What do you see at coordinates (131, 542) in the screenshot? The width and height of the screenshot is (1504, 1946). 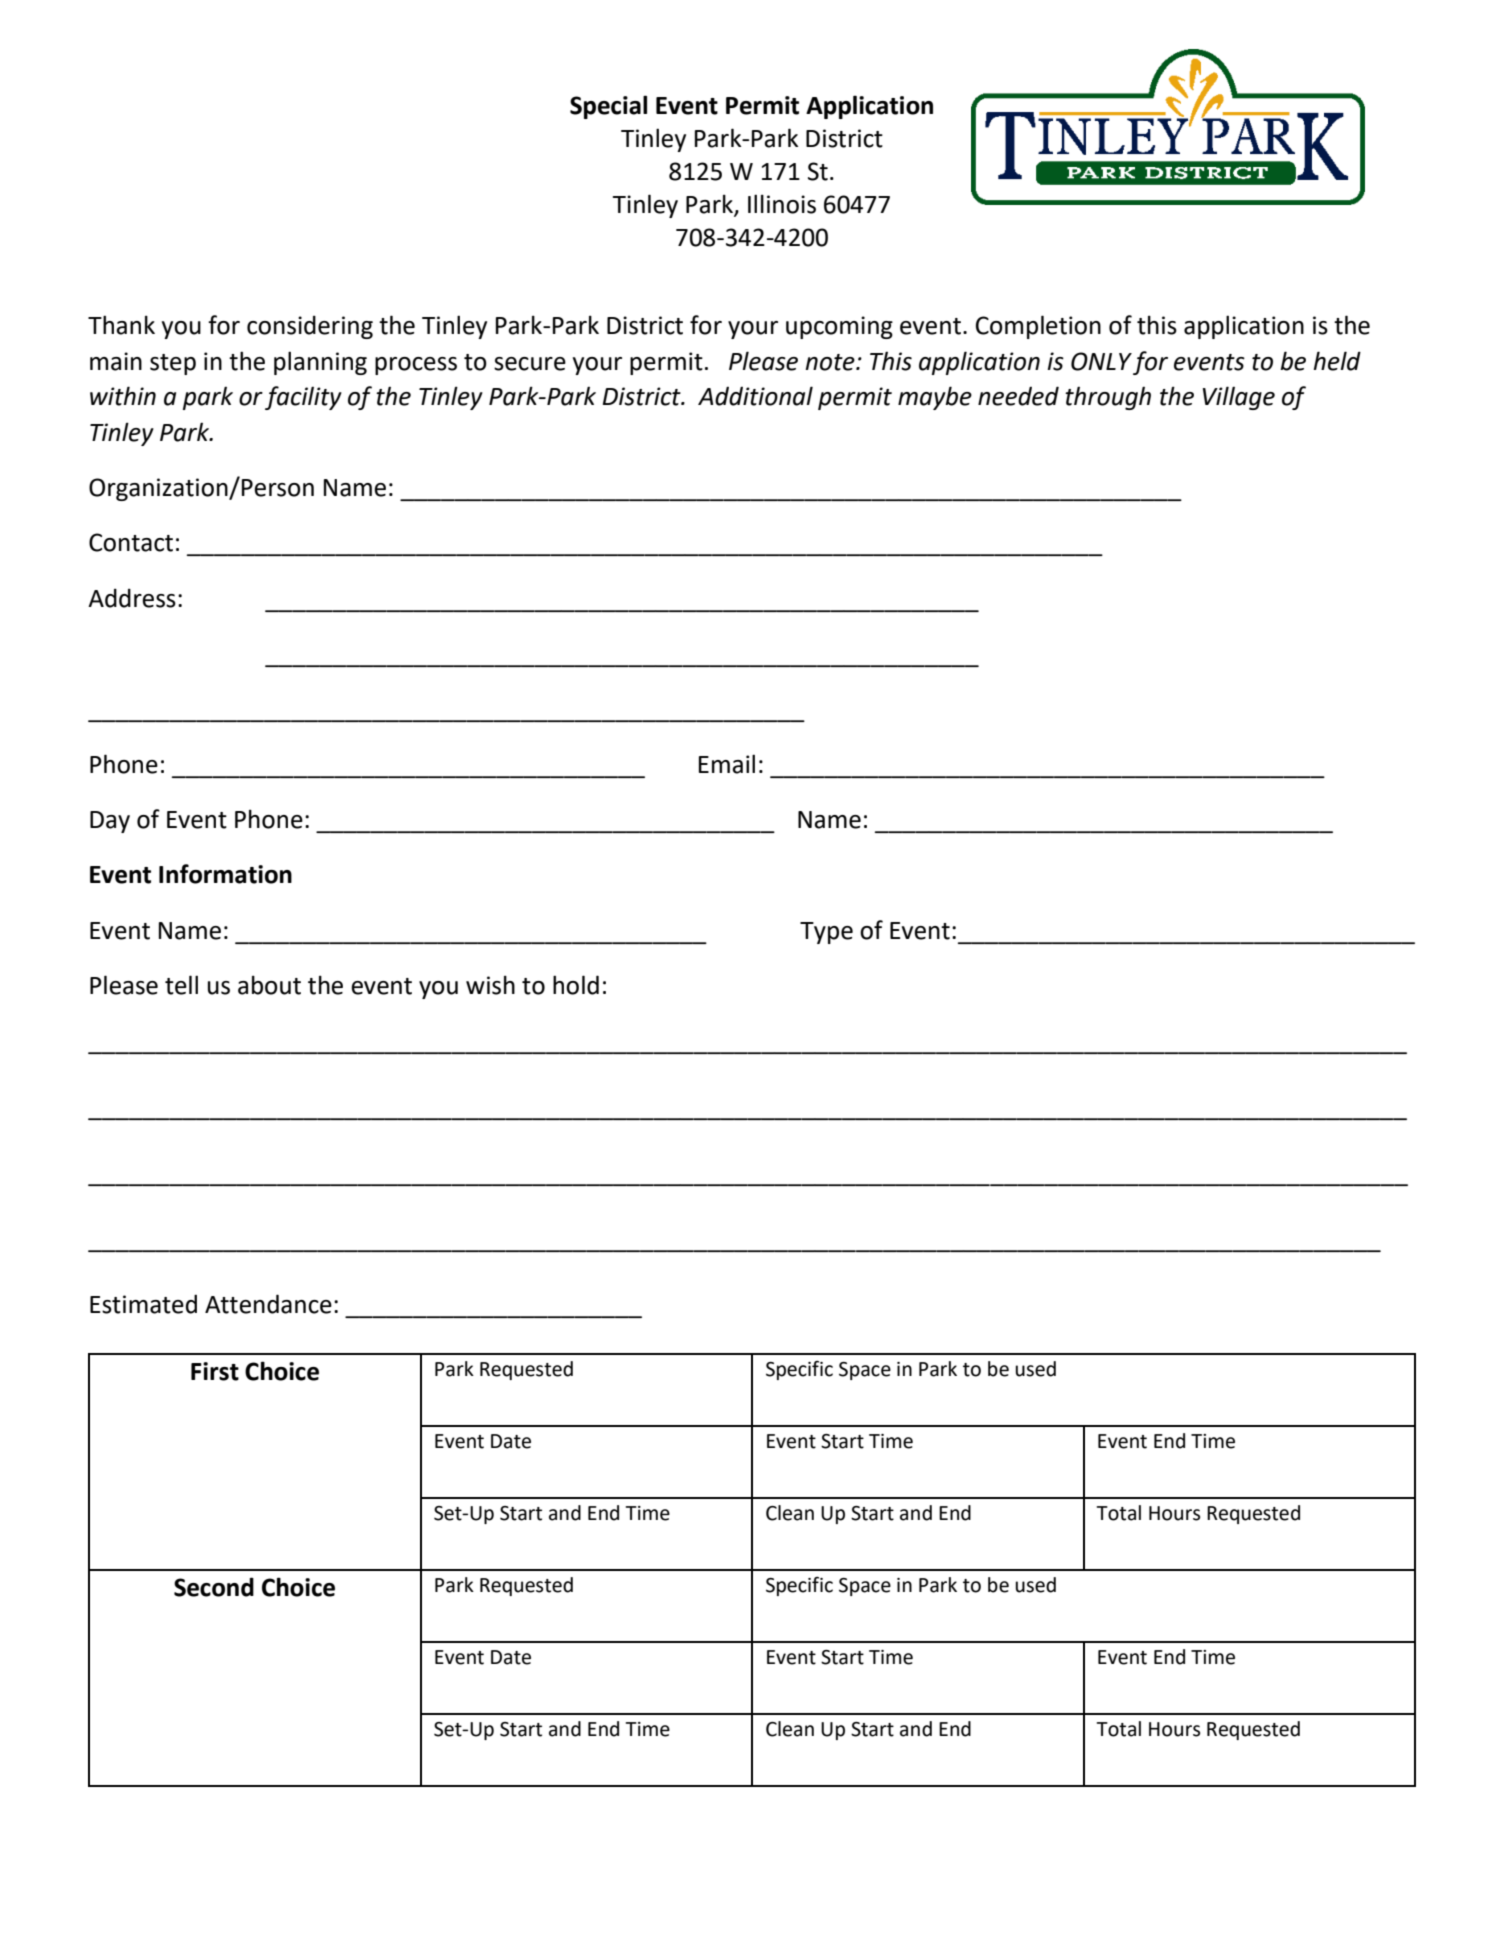 I see `Contact` at bounding box center [131, 542].
